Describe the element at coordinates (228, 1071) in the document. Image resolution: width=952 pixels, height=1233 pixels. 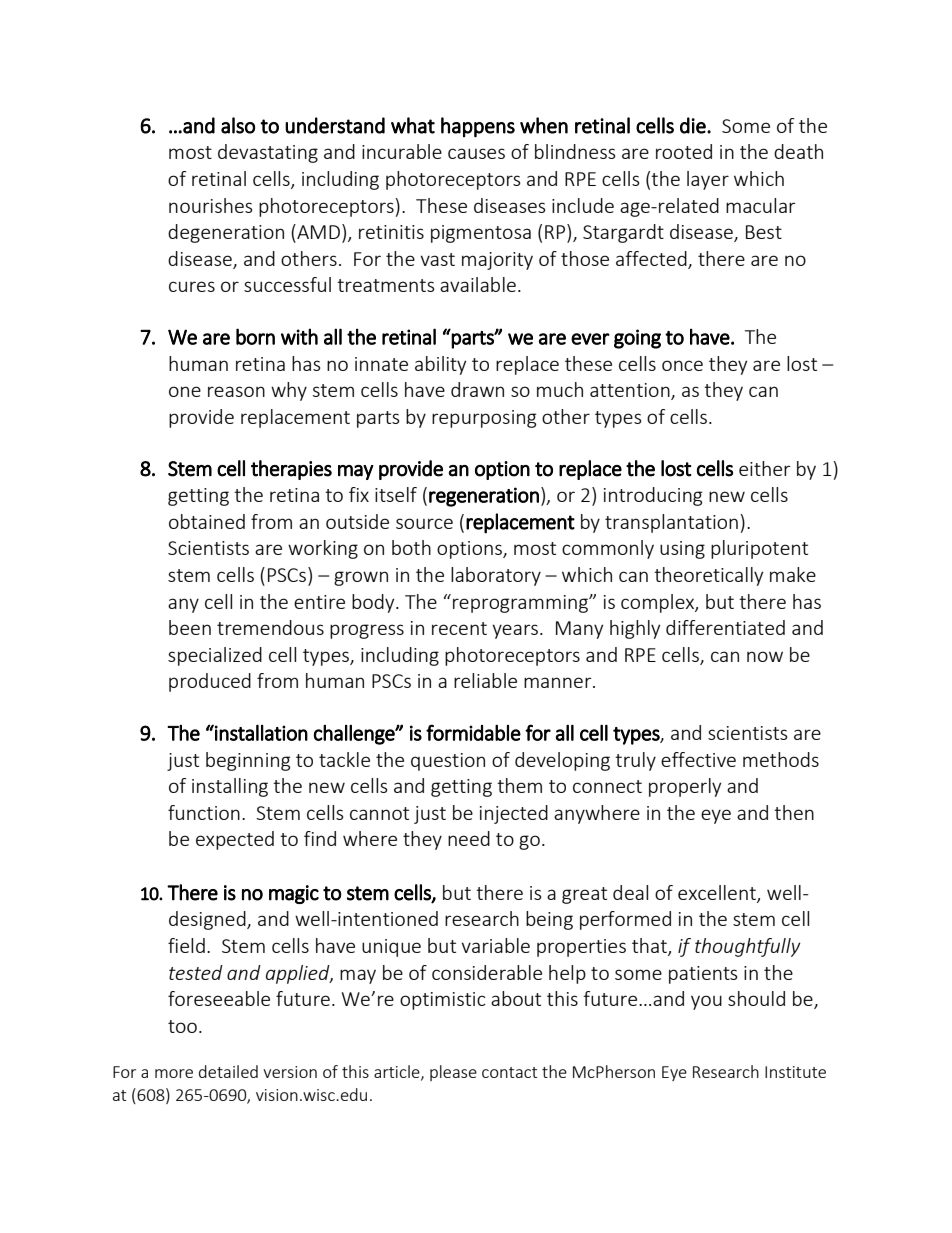
I see `detailed` at that location.
